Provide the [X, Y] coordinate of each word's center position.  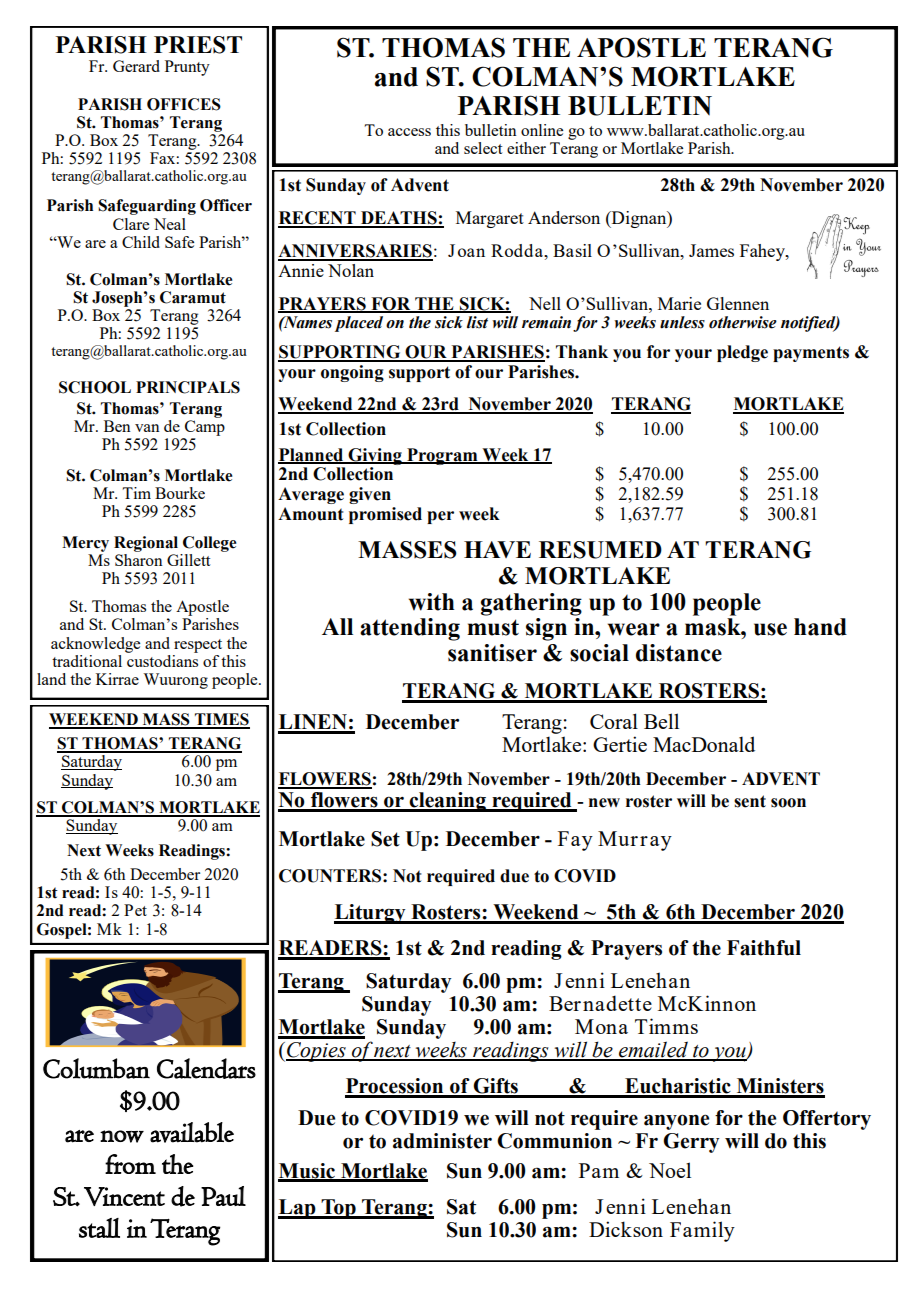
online [542, 130]
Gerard [136, 66]
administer [442, 1141]
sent [750, 801]
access [409, 132]
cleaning [448, 802]
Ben [117, 426]
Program [442, 456]
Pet [135, 910]
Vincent [124, 1196]
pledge [742, 353]
